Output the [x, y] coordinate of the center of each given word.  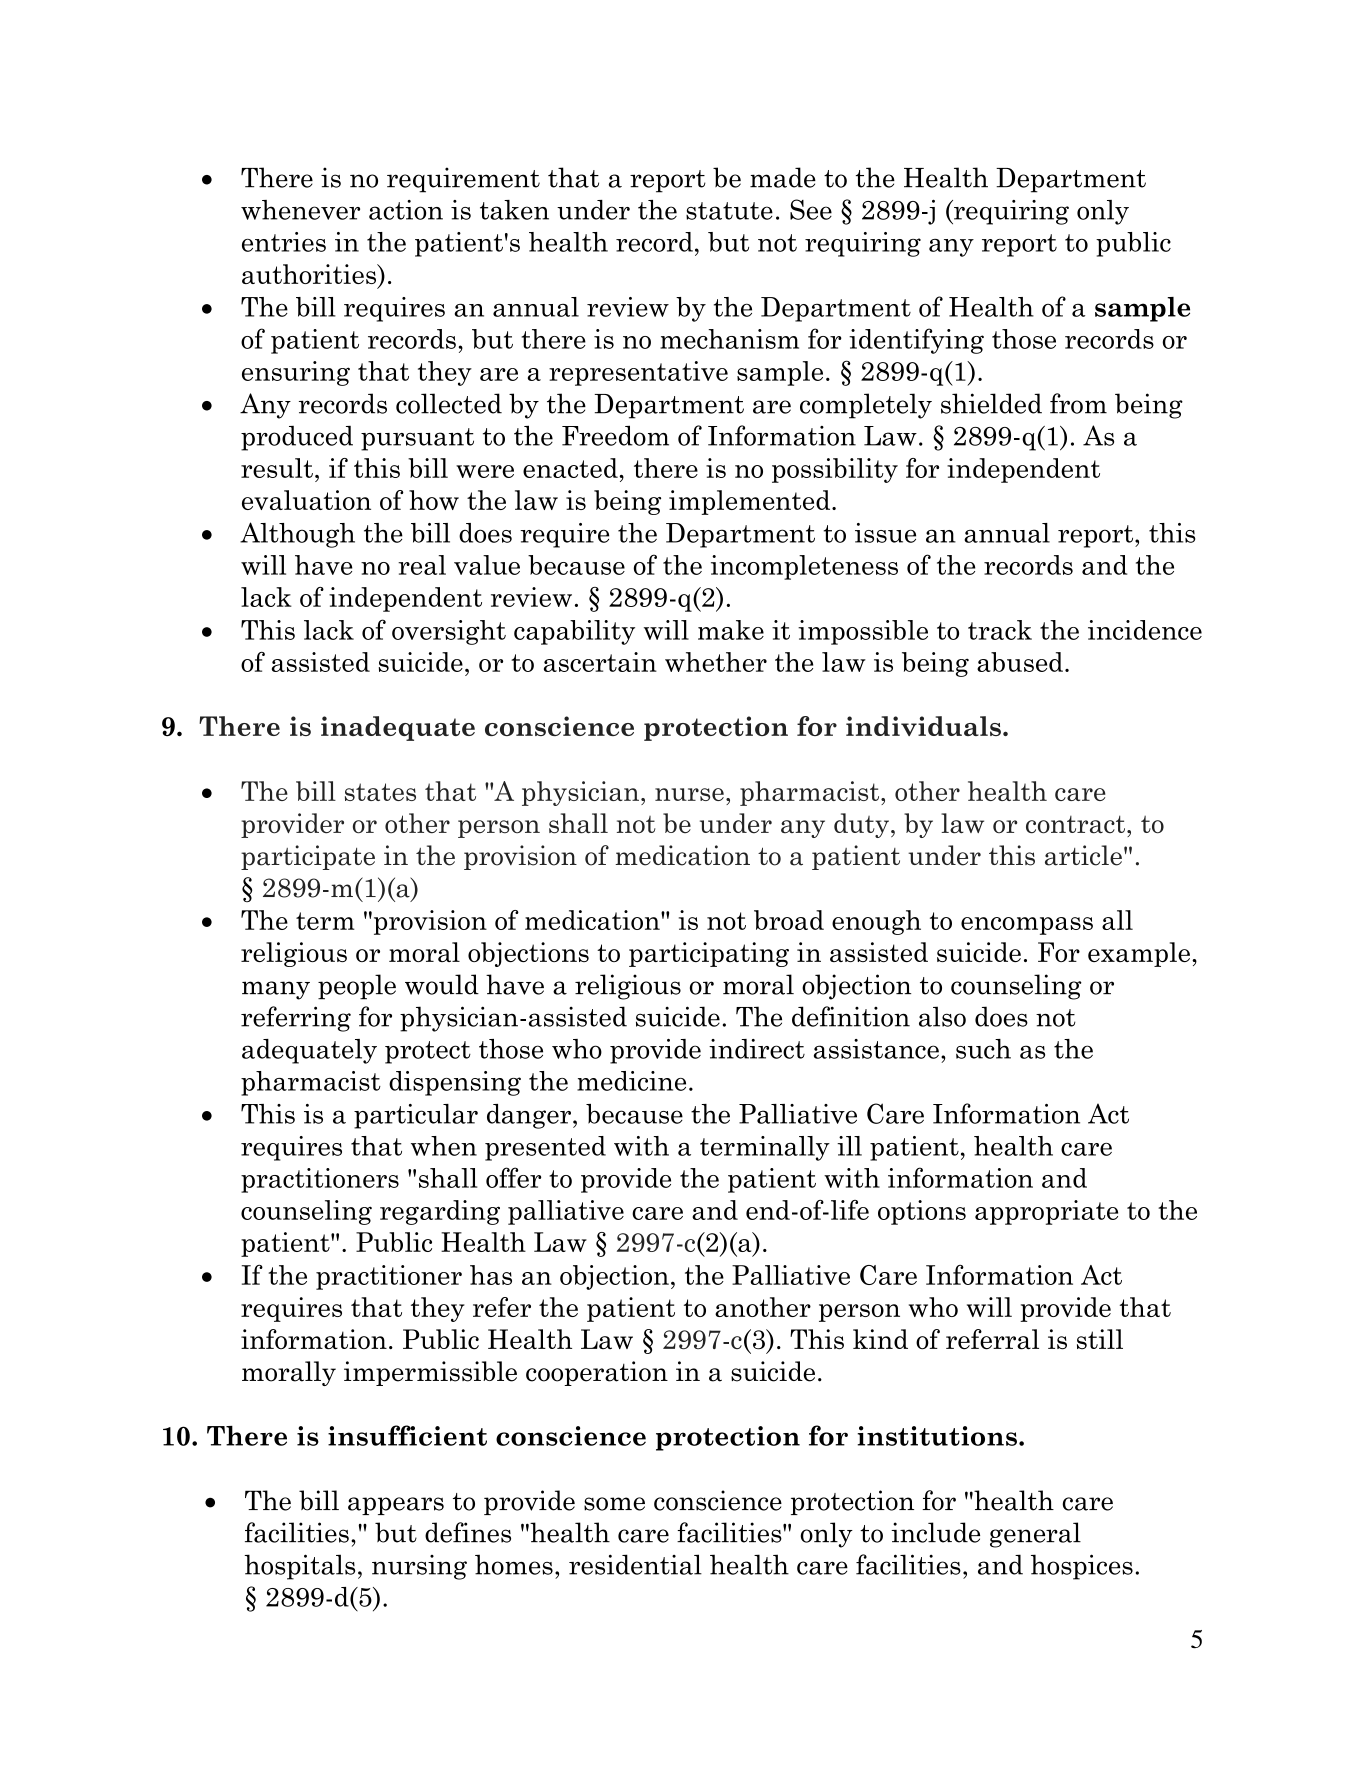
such [983, 1049]
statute [729, 211]
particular [416, 1116]
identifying [916, 341]
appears [396, 1506]
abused [1020, 662]
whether [716, 662]
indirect [757, 1049]
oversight [449, 632]
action [406, 210]
